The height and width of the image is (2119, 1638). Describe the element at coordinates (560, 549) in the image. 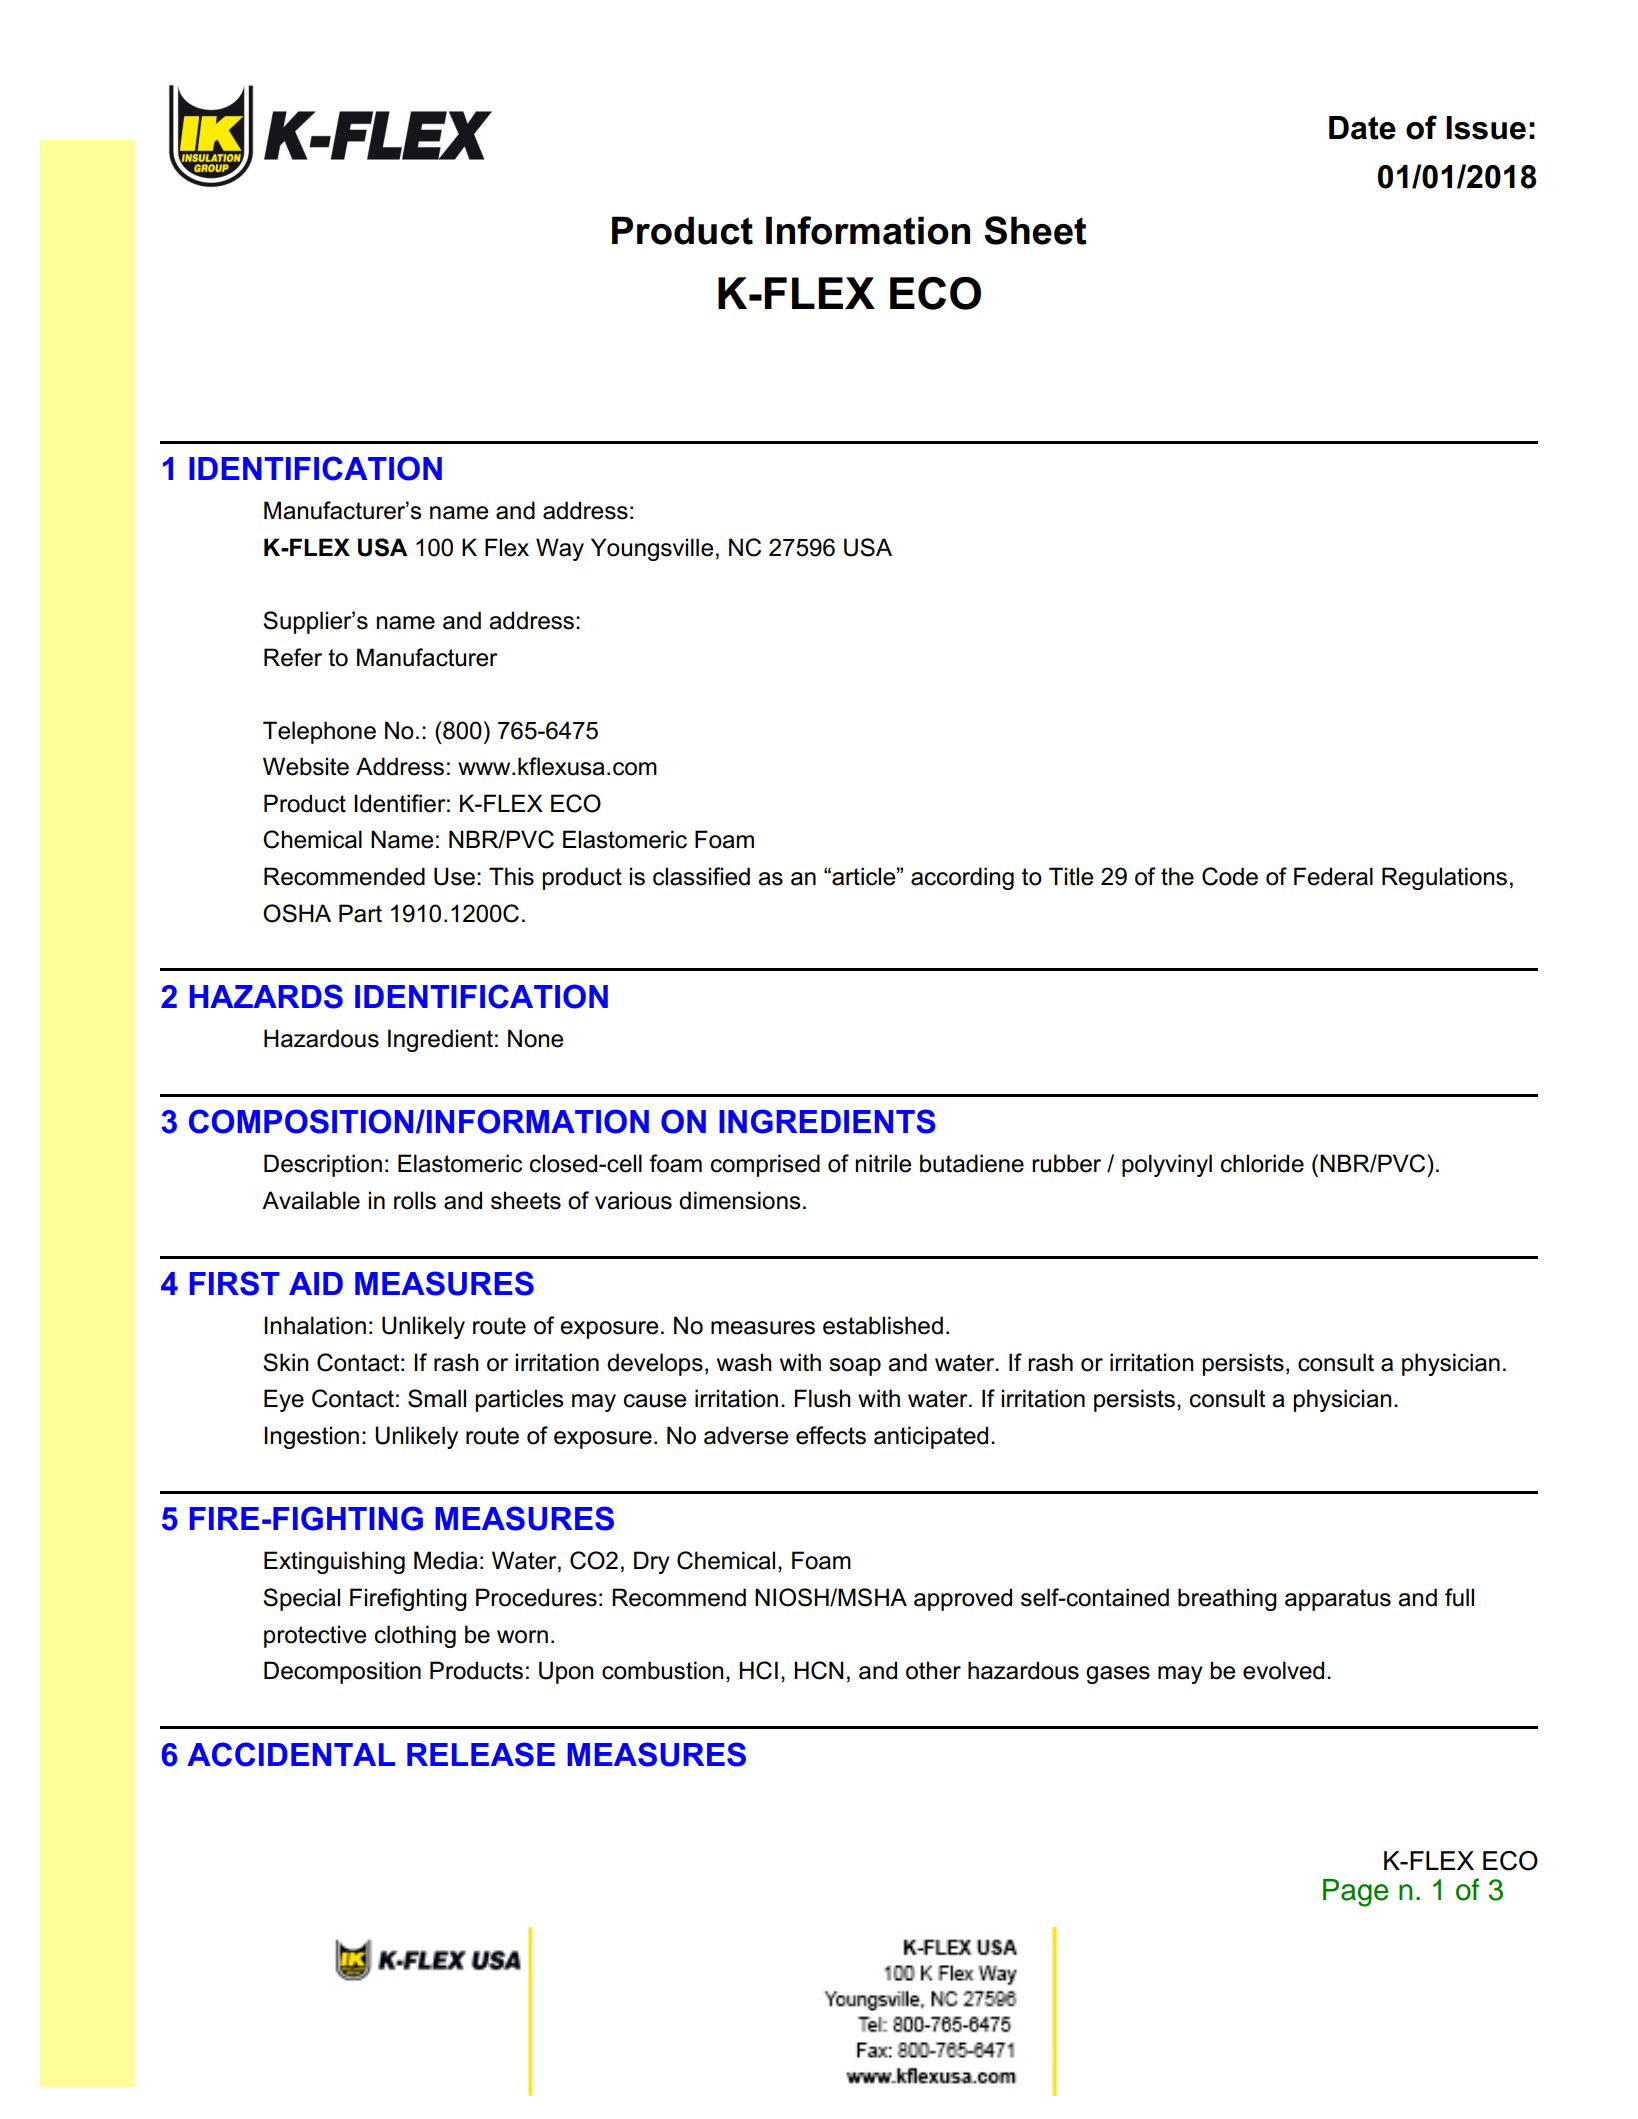

I see `Way` at that location.
